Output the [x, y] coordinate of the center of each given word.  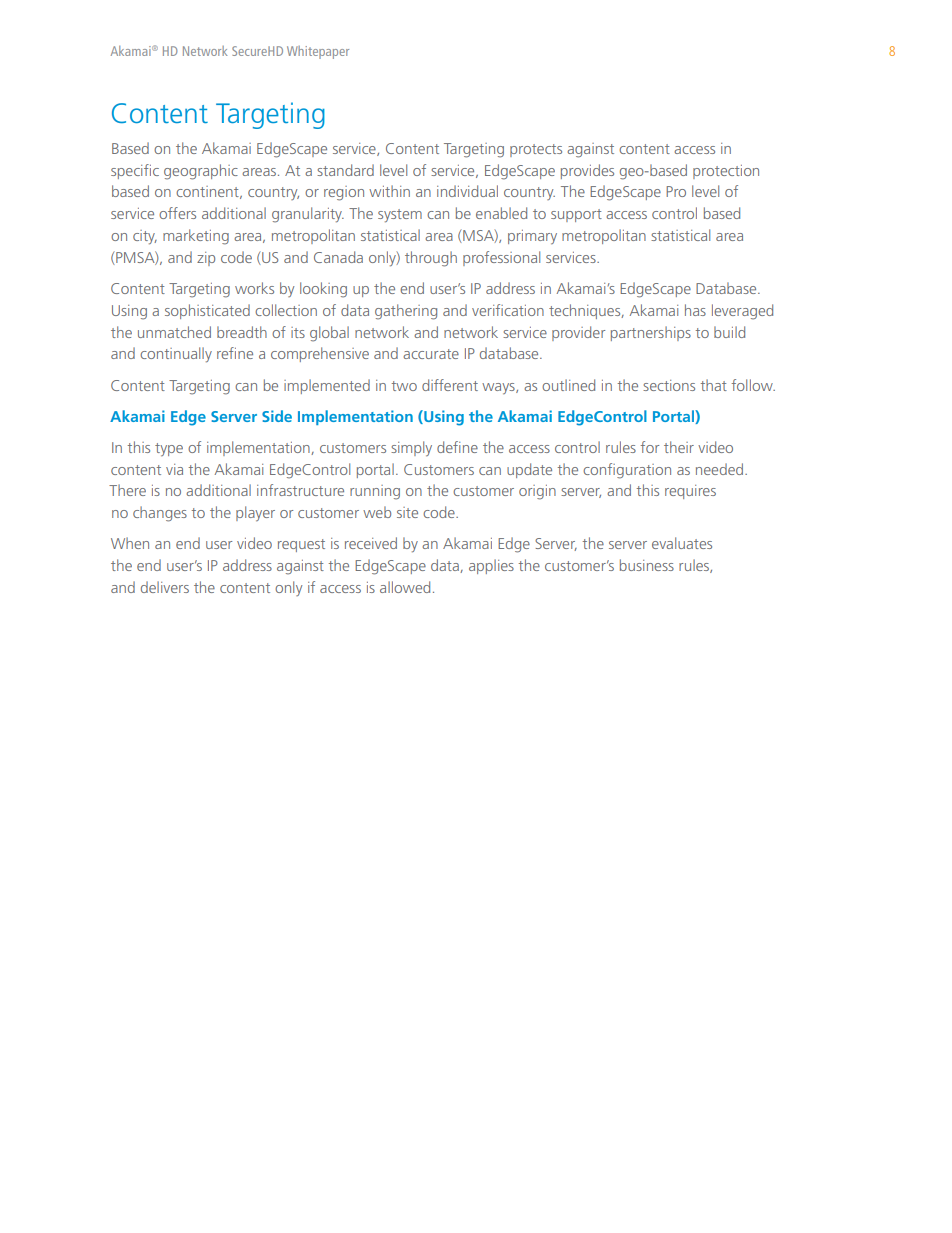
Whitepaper [318, 52]
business [647, 565]
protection [726, 172]
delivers [165, 587]
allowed [405, 587]
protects [536, 150]
